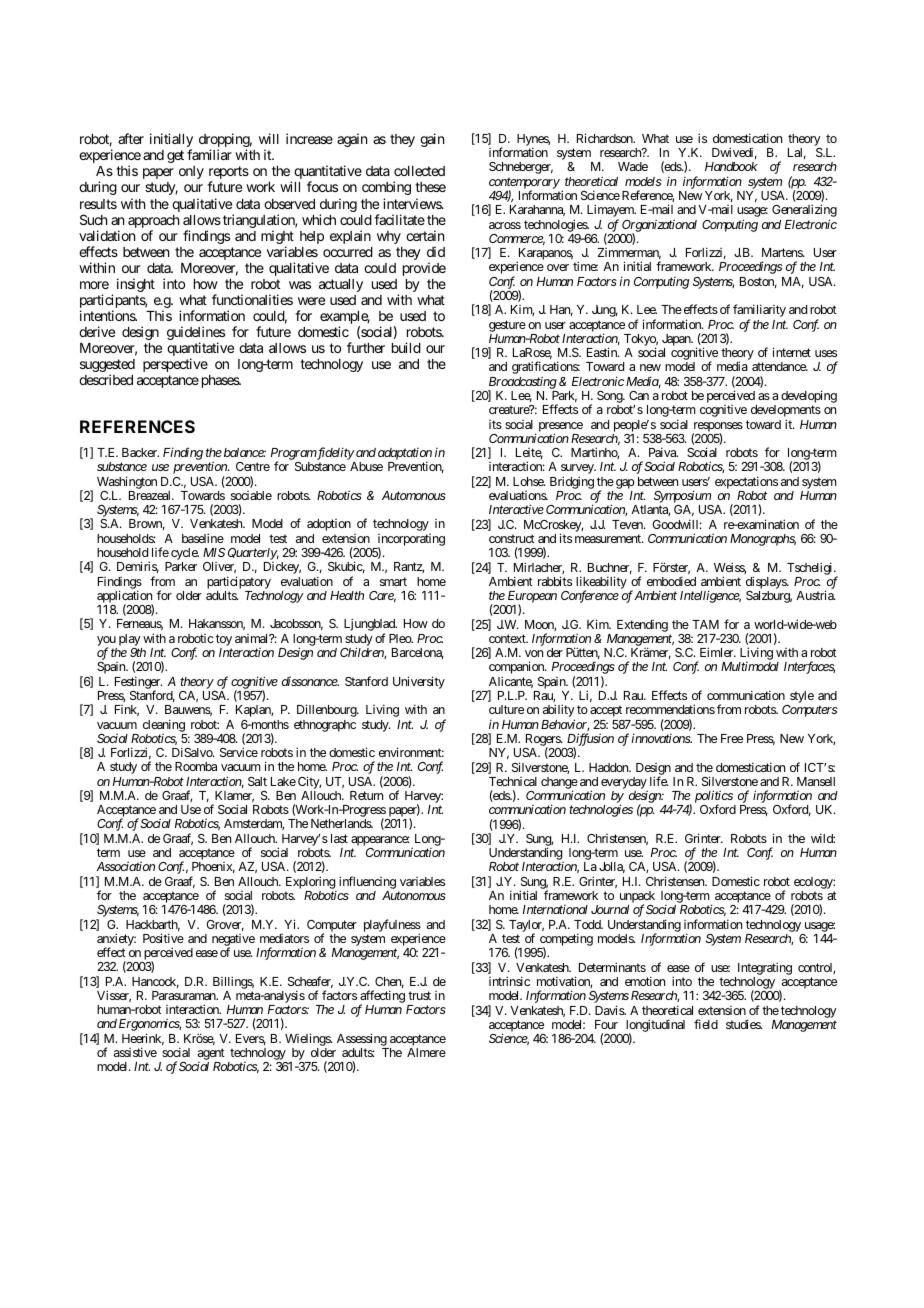 The height and width of the screenshot is (1308, 924). What do you see at coordinates (211, 1055) in the screenshot?
I see `agent` at bounding box center [211, 1055].
